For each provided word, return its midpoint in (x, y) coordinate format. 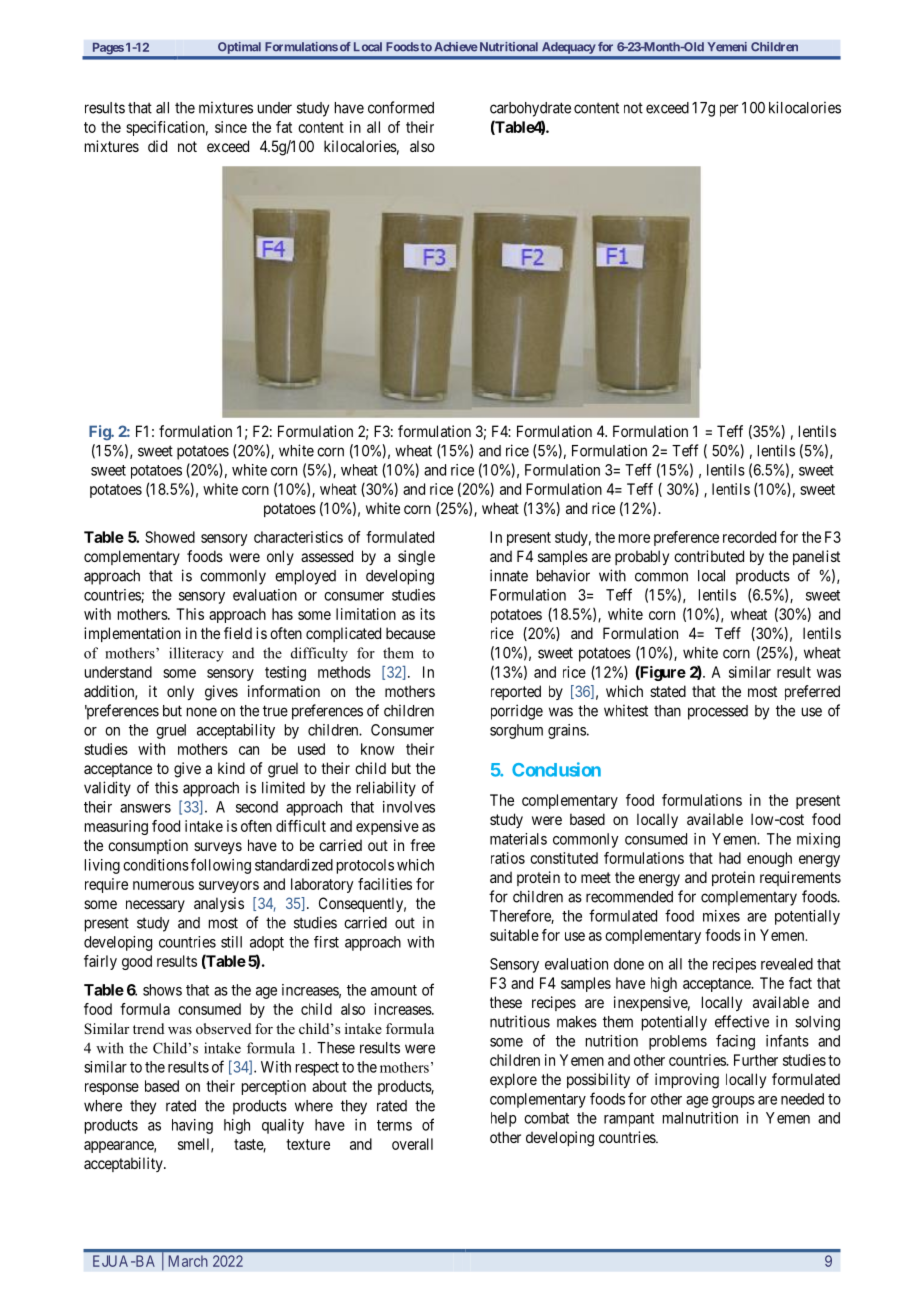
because (410, 633)
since (231, 127)
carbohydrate (530, 109)
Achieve (456, 47)
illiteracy (196, 654)
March (188, 1261)
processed (718, 712)
